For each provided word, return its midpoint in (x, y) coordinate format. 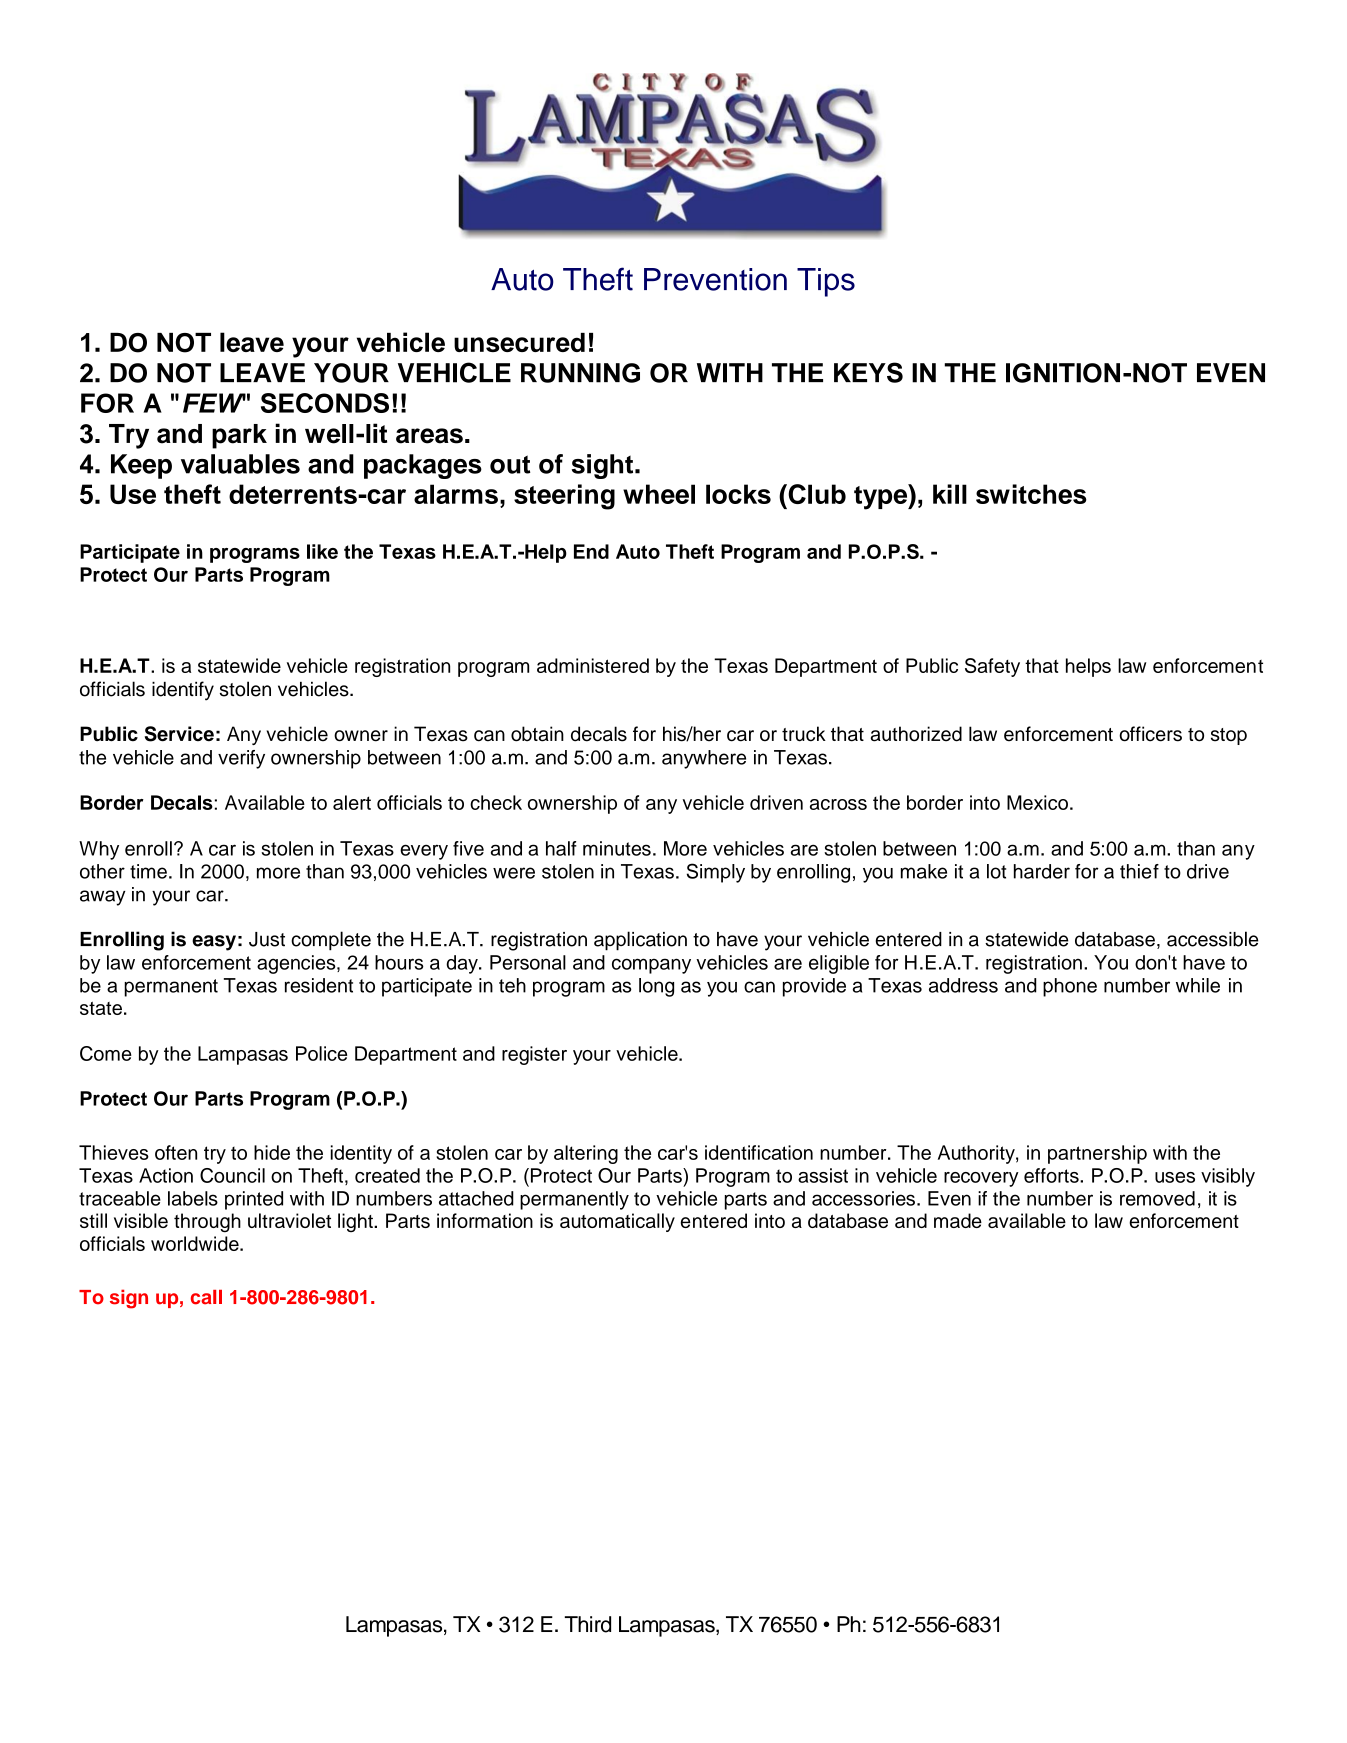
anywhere (704, 759)
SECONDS (325, 403)
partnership (1097, 1154)
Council (232, 1175)
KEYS (868, 372)
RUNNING (580, 373)
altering (586, 1154)
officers (1150, 734)
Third (588, 1624)
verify (241, 759)
